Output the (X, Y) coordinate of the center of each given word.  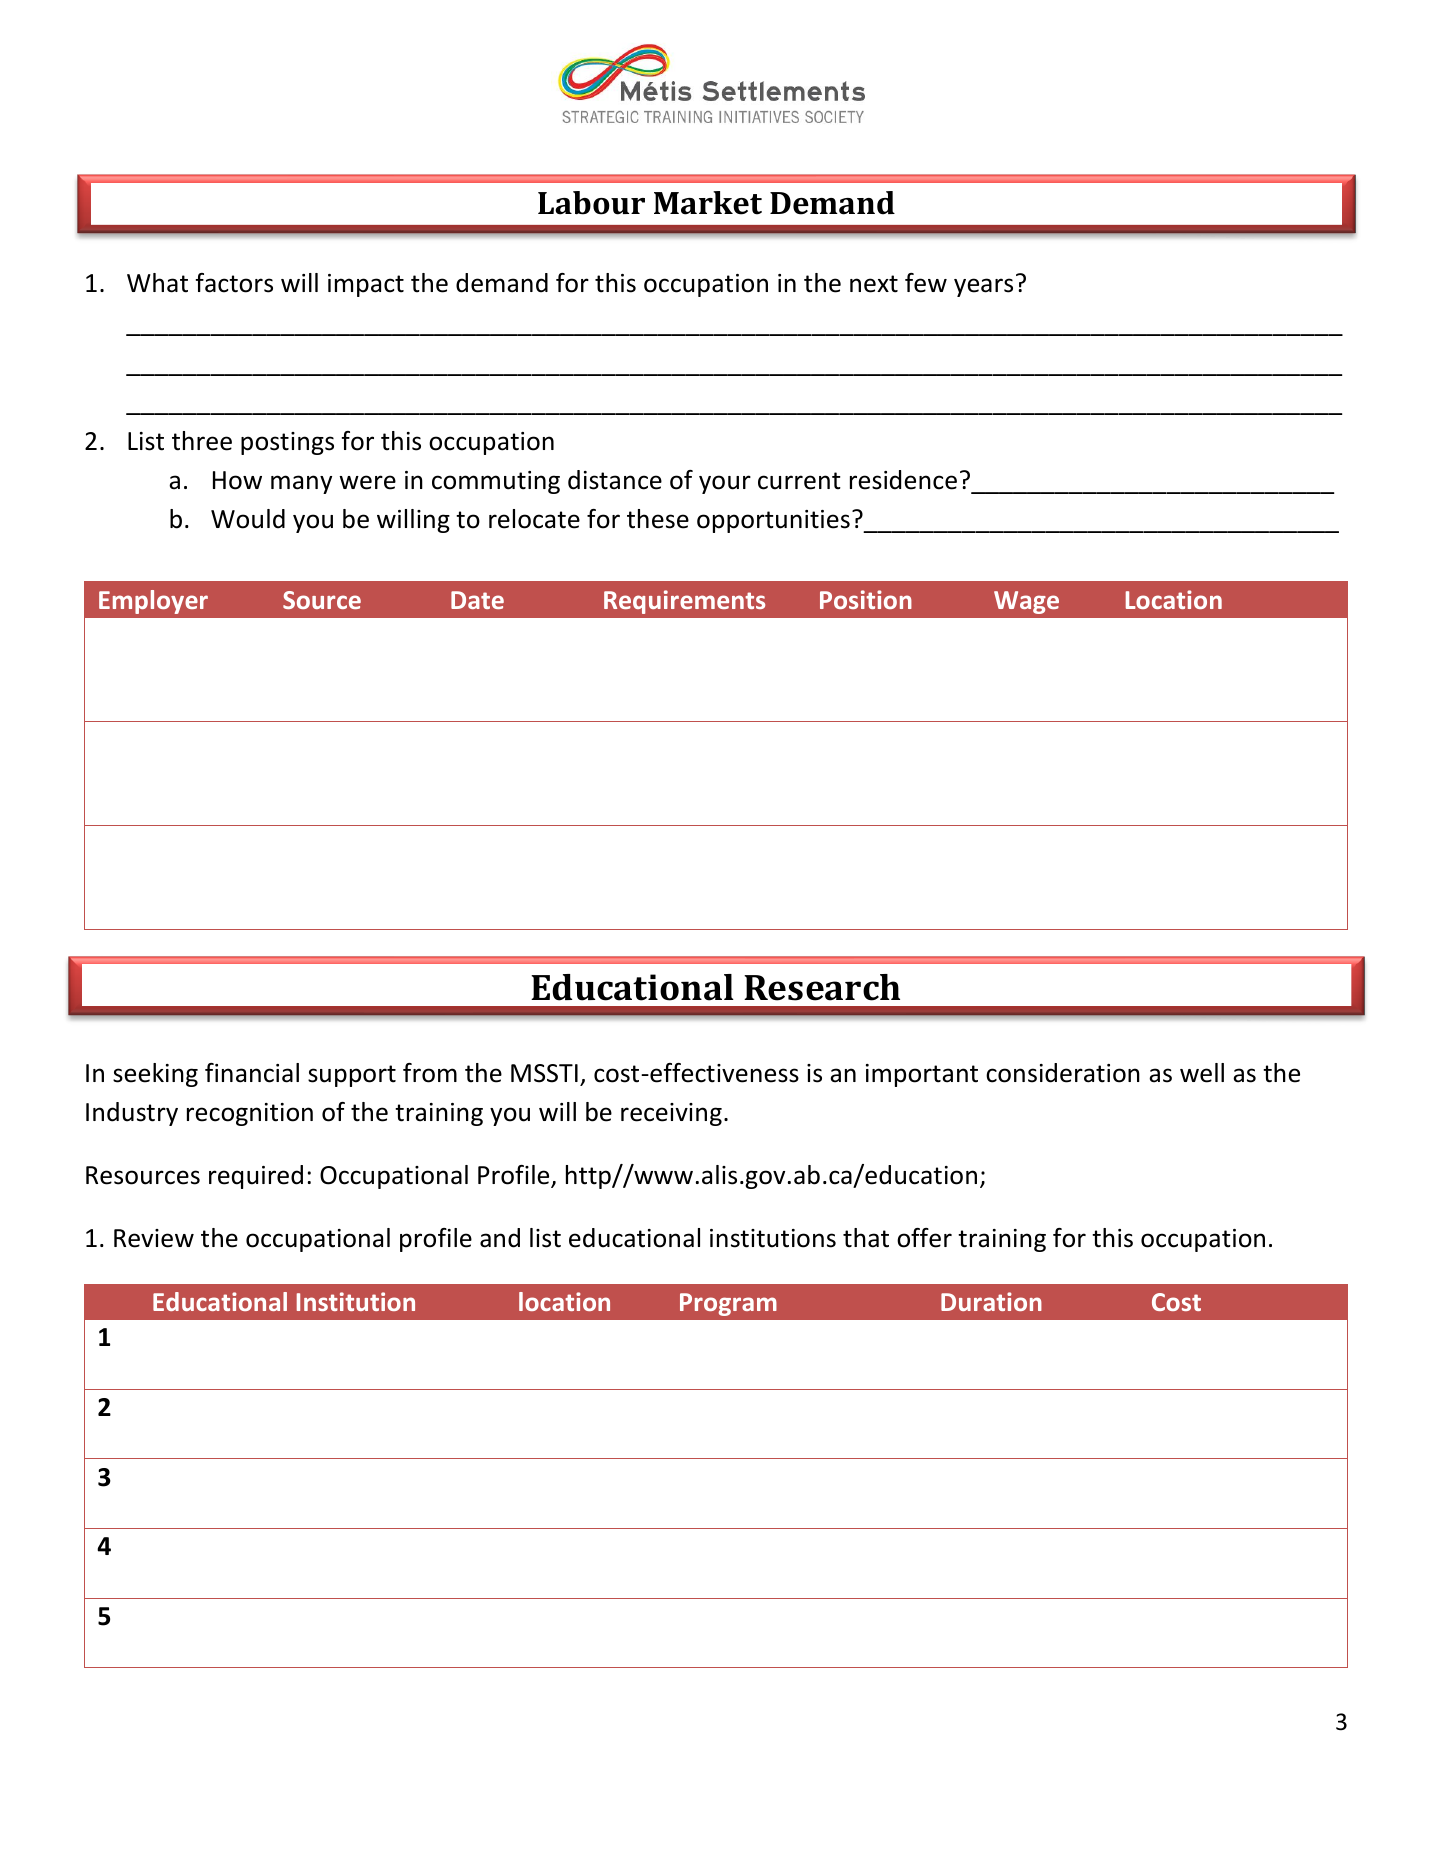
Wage (1026, 602)
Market (708, 203)
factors (234, 283)
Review (154, 1238)
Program (728, 1304)
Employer (153, 602)
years (983, 287)
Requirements (684, 602)
